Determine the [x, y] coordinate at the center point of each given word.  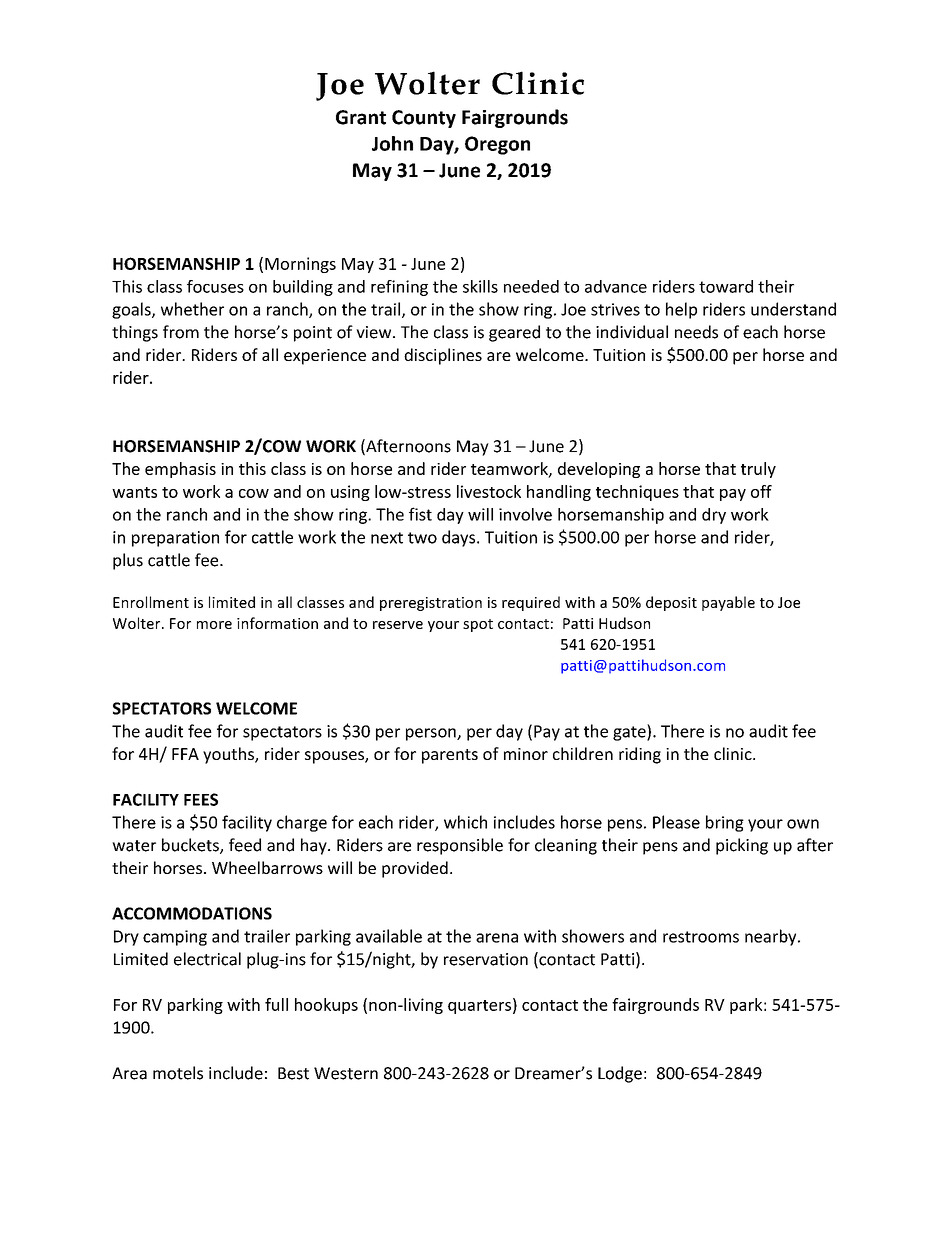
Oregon [497, 145]
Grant [361, 117]
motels [178, 1073]
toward [726, 286]
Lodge [620, 1074]
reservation [486, 959]
